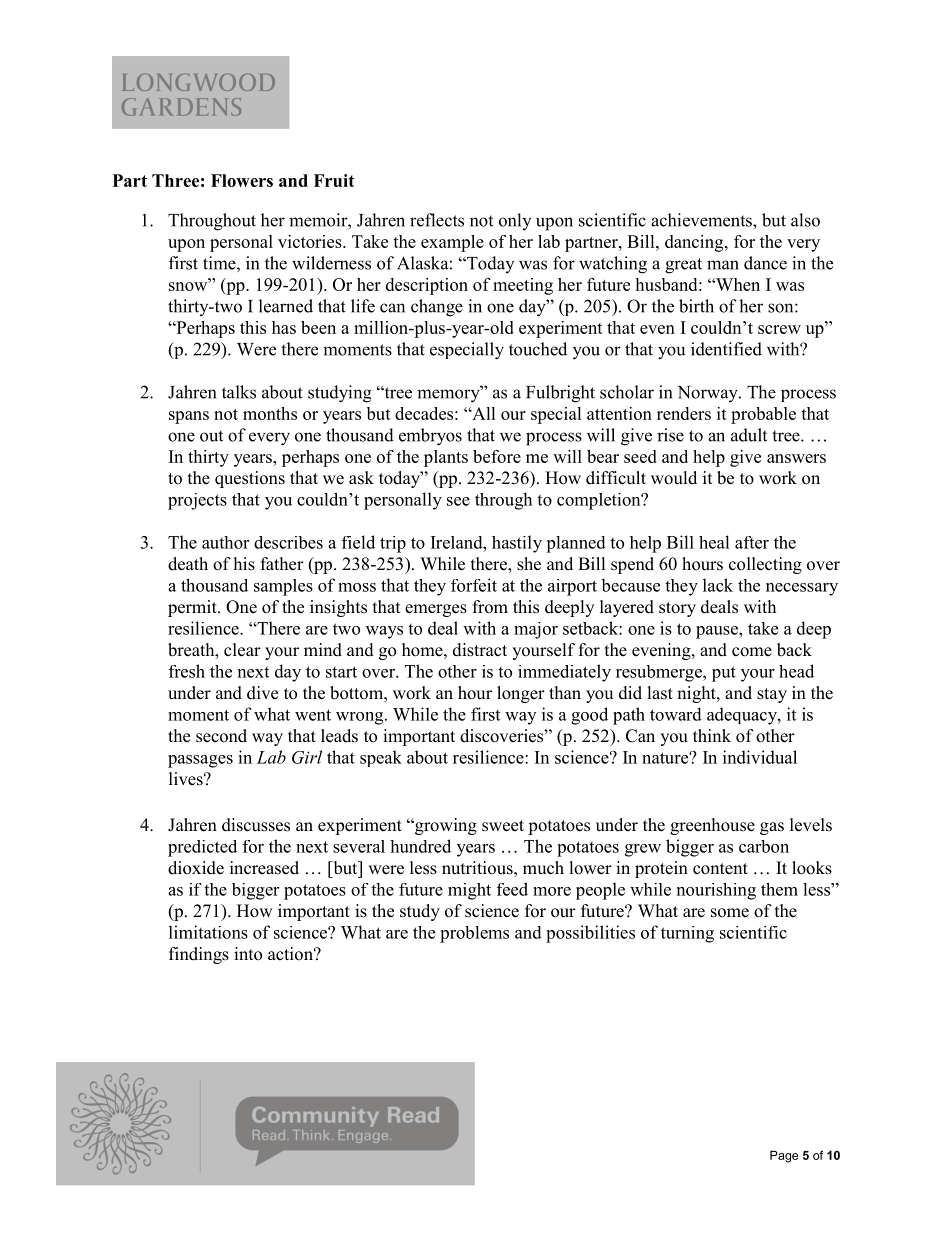  What do you see at coordinates (517, 544) in the screenshot?
I see `hastily` at bounding box center [517, 544].
